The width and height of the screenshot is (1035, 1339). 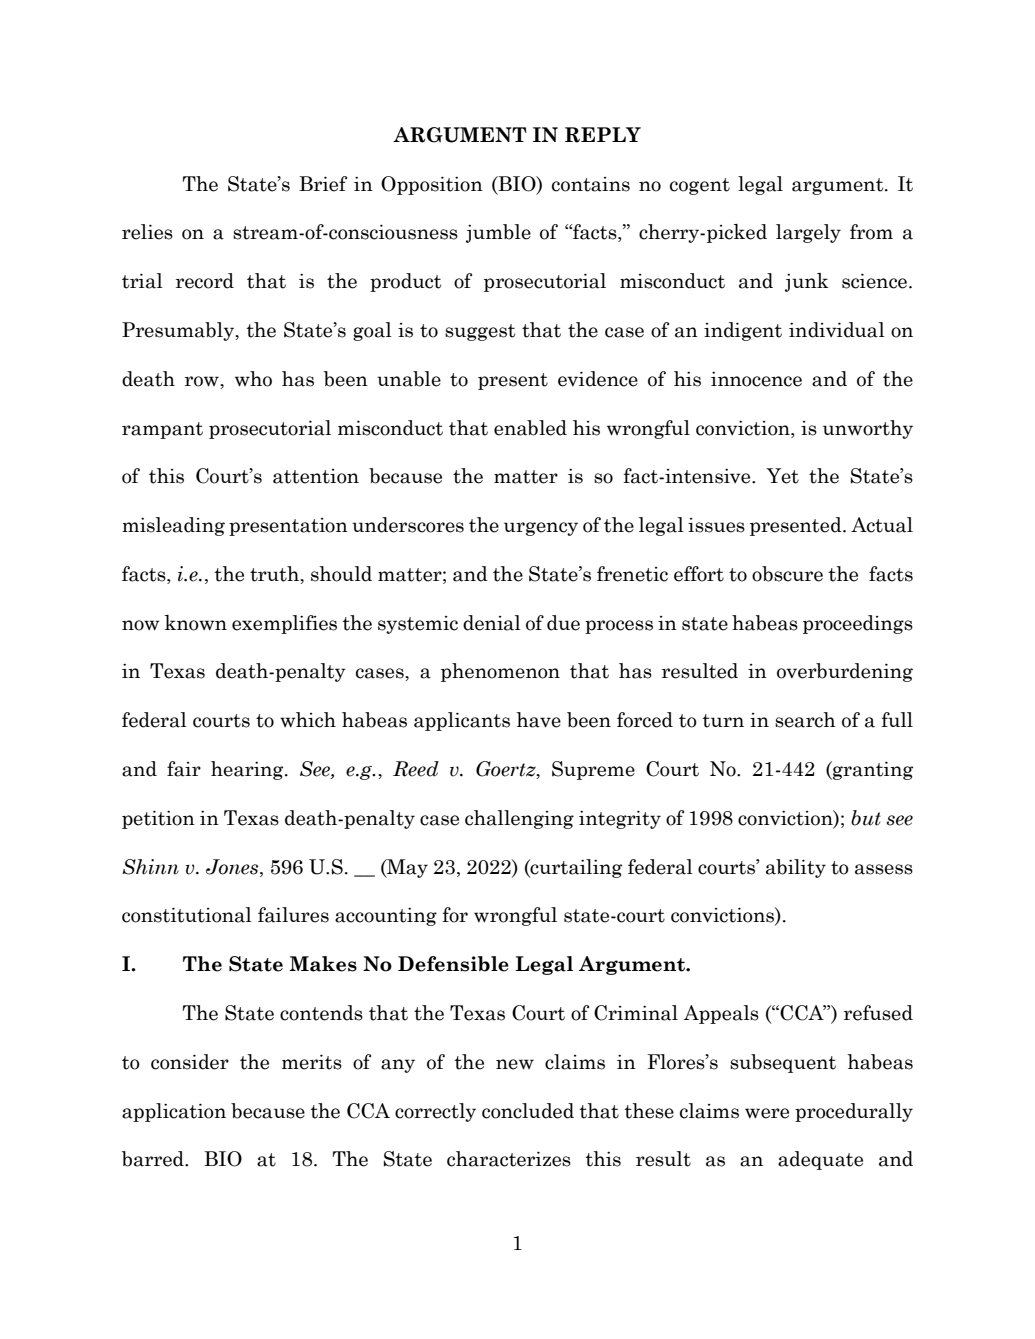 I want to click on overburdening, so click(x=845, y=672).
